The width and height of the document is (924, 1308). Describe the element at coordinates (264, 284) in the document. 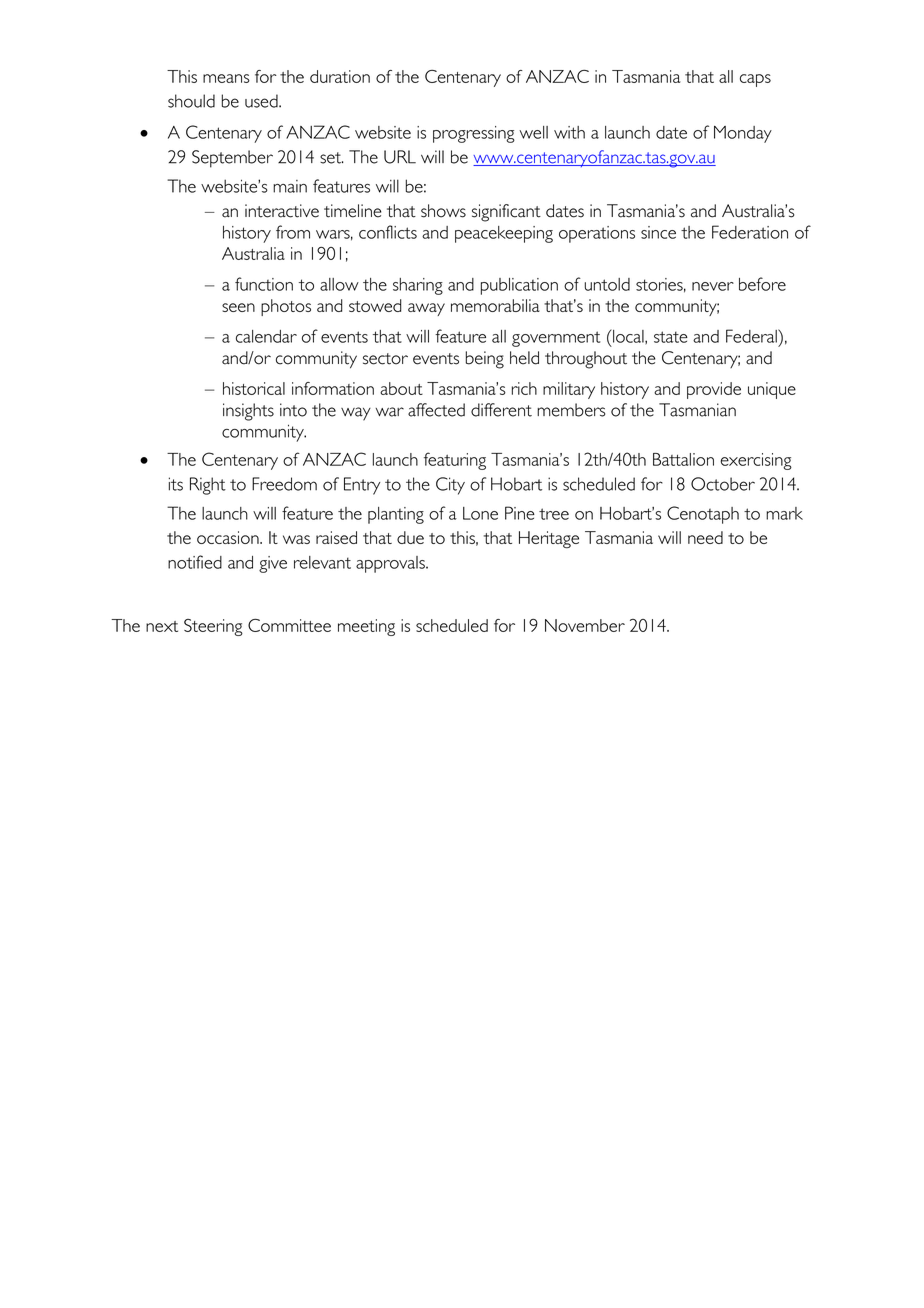

I see `function` at that location.
